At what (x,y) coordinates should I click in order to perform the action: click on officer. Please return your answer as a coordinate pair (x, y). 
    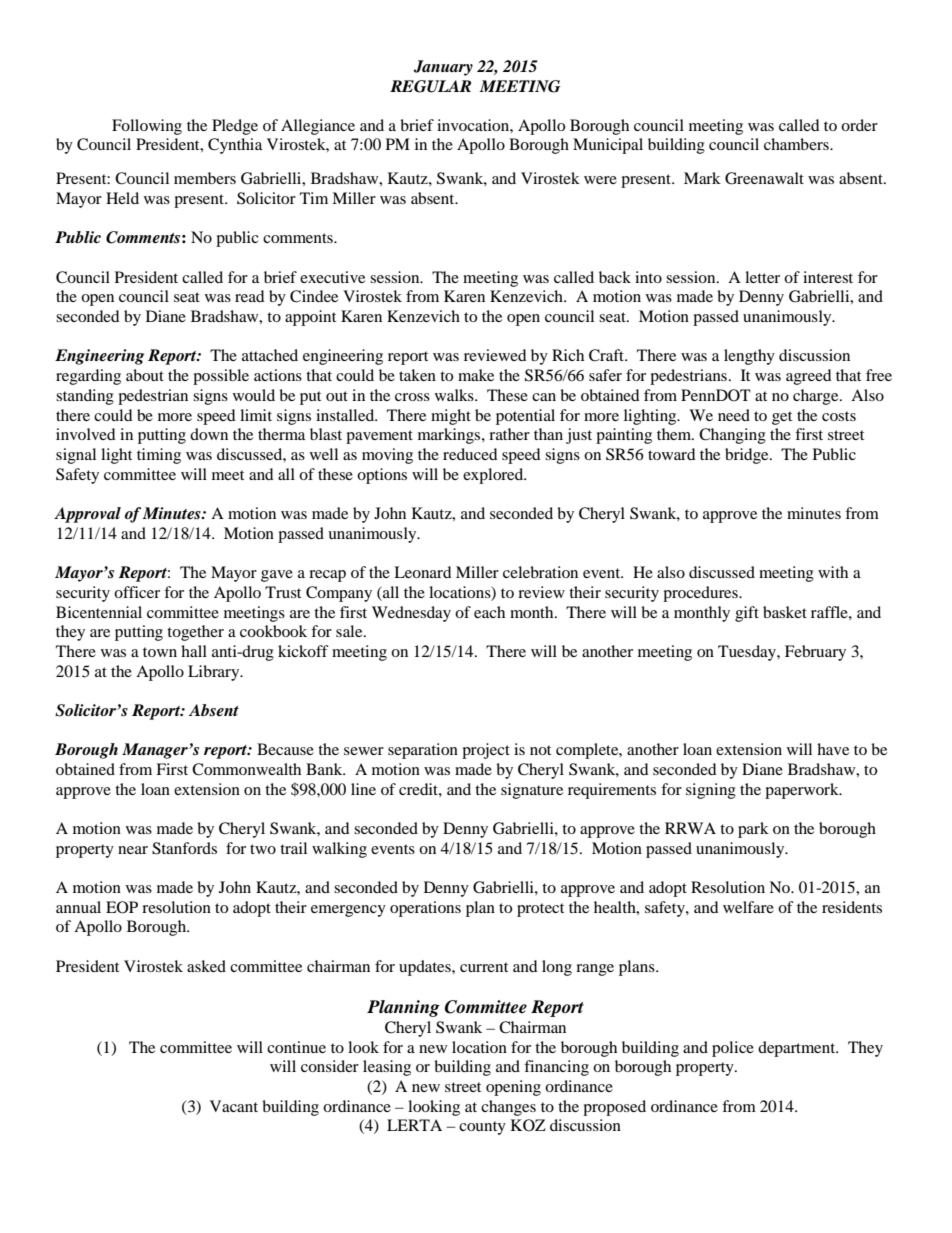
    Looking at the image, I should click on (137, 592).
